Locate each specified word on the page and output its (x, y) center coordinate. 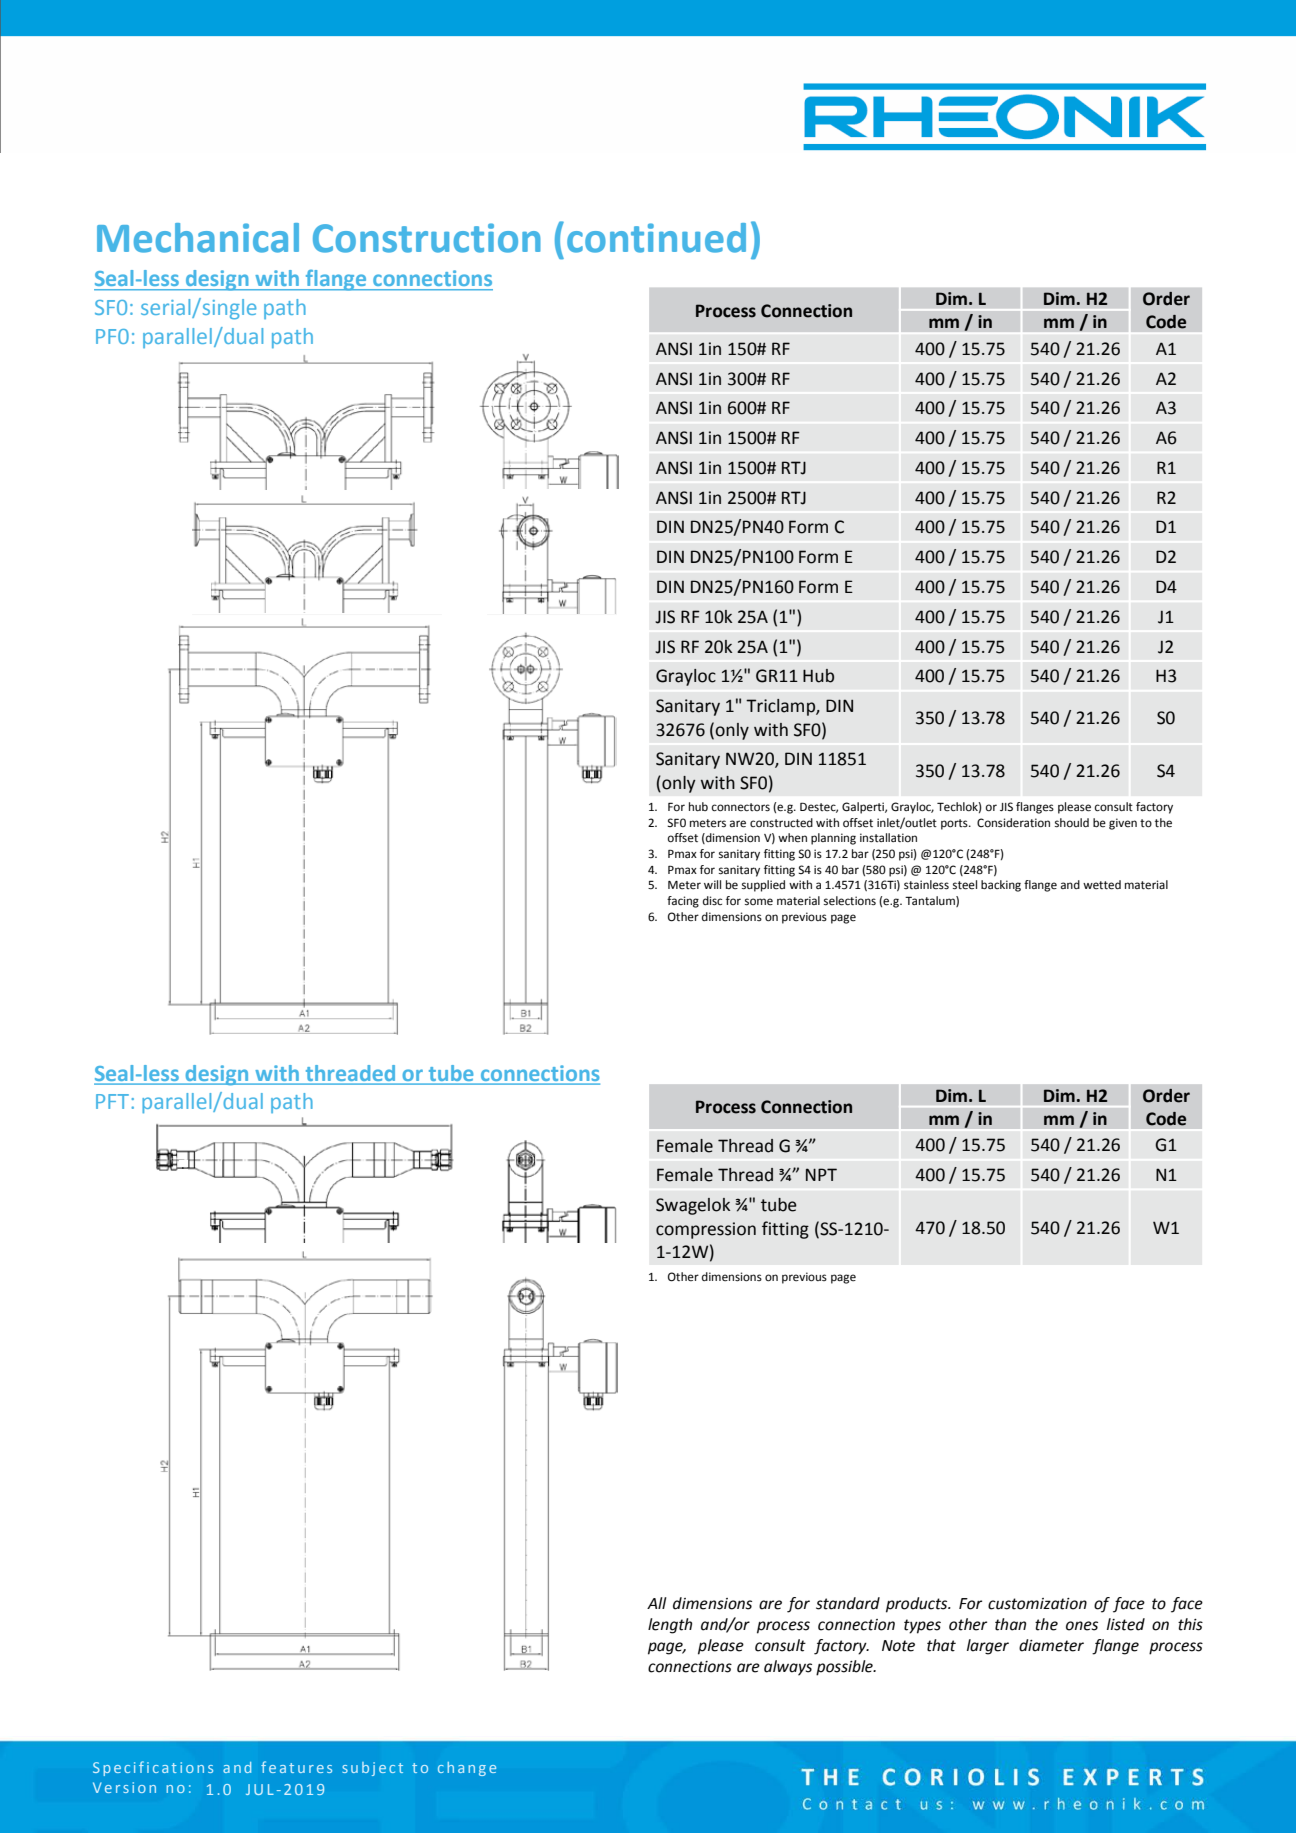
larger (988, 1647)
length (670, 1626)
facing (683, 902)
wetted (1102, 885)
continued (656, 238)
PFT (112, 1101)
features (296, 1767)
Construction (427, 238)
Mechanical (198, 238)
